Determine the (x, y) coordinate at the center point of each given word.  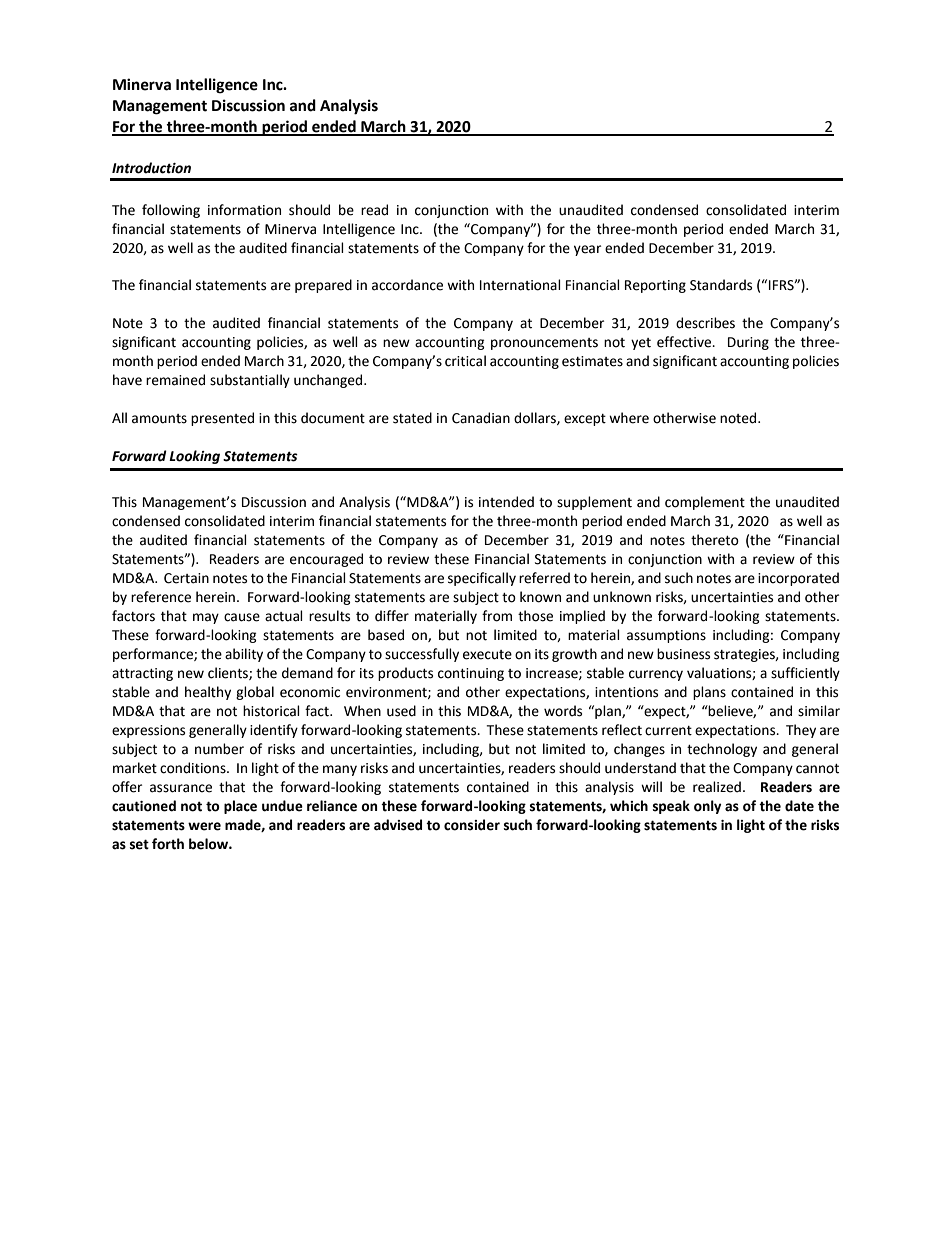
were (204, 826)
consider (472, 825)
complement (705, 503)
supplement (594, 503)
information (244, 210)
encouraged (326, 560)
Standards (721, 285)
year (587, 250)
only (708, 807)
